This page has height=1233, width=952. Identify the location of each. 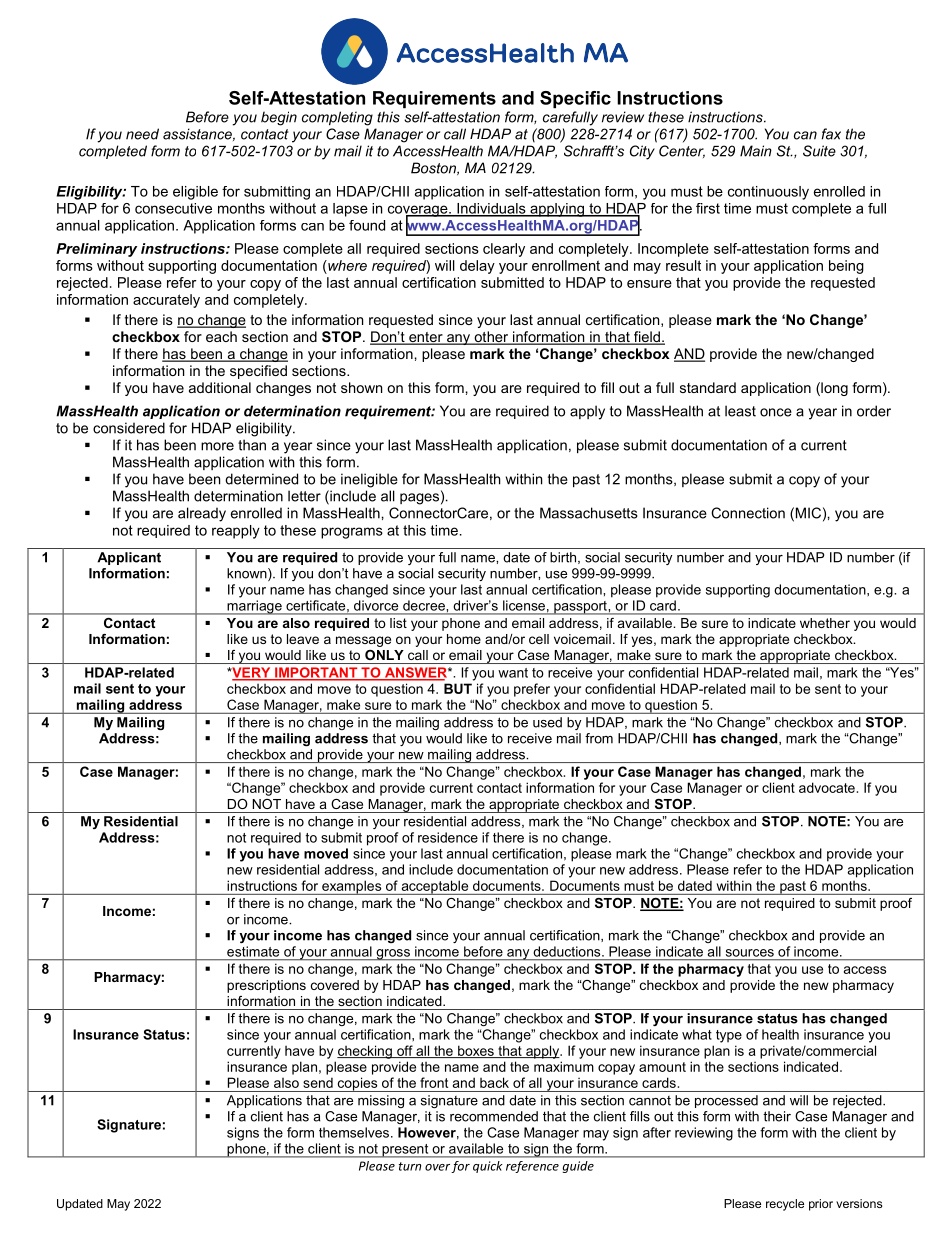
(221, 336).
